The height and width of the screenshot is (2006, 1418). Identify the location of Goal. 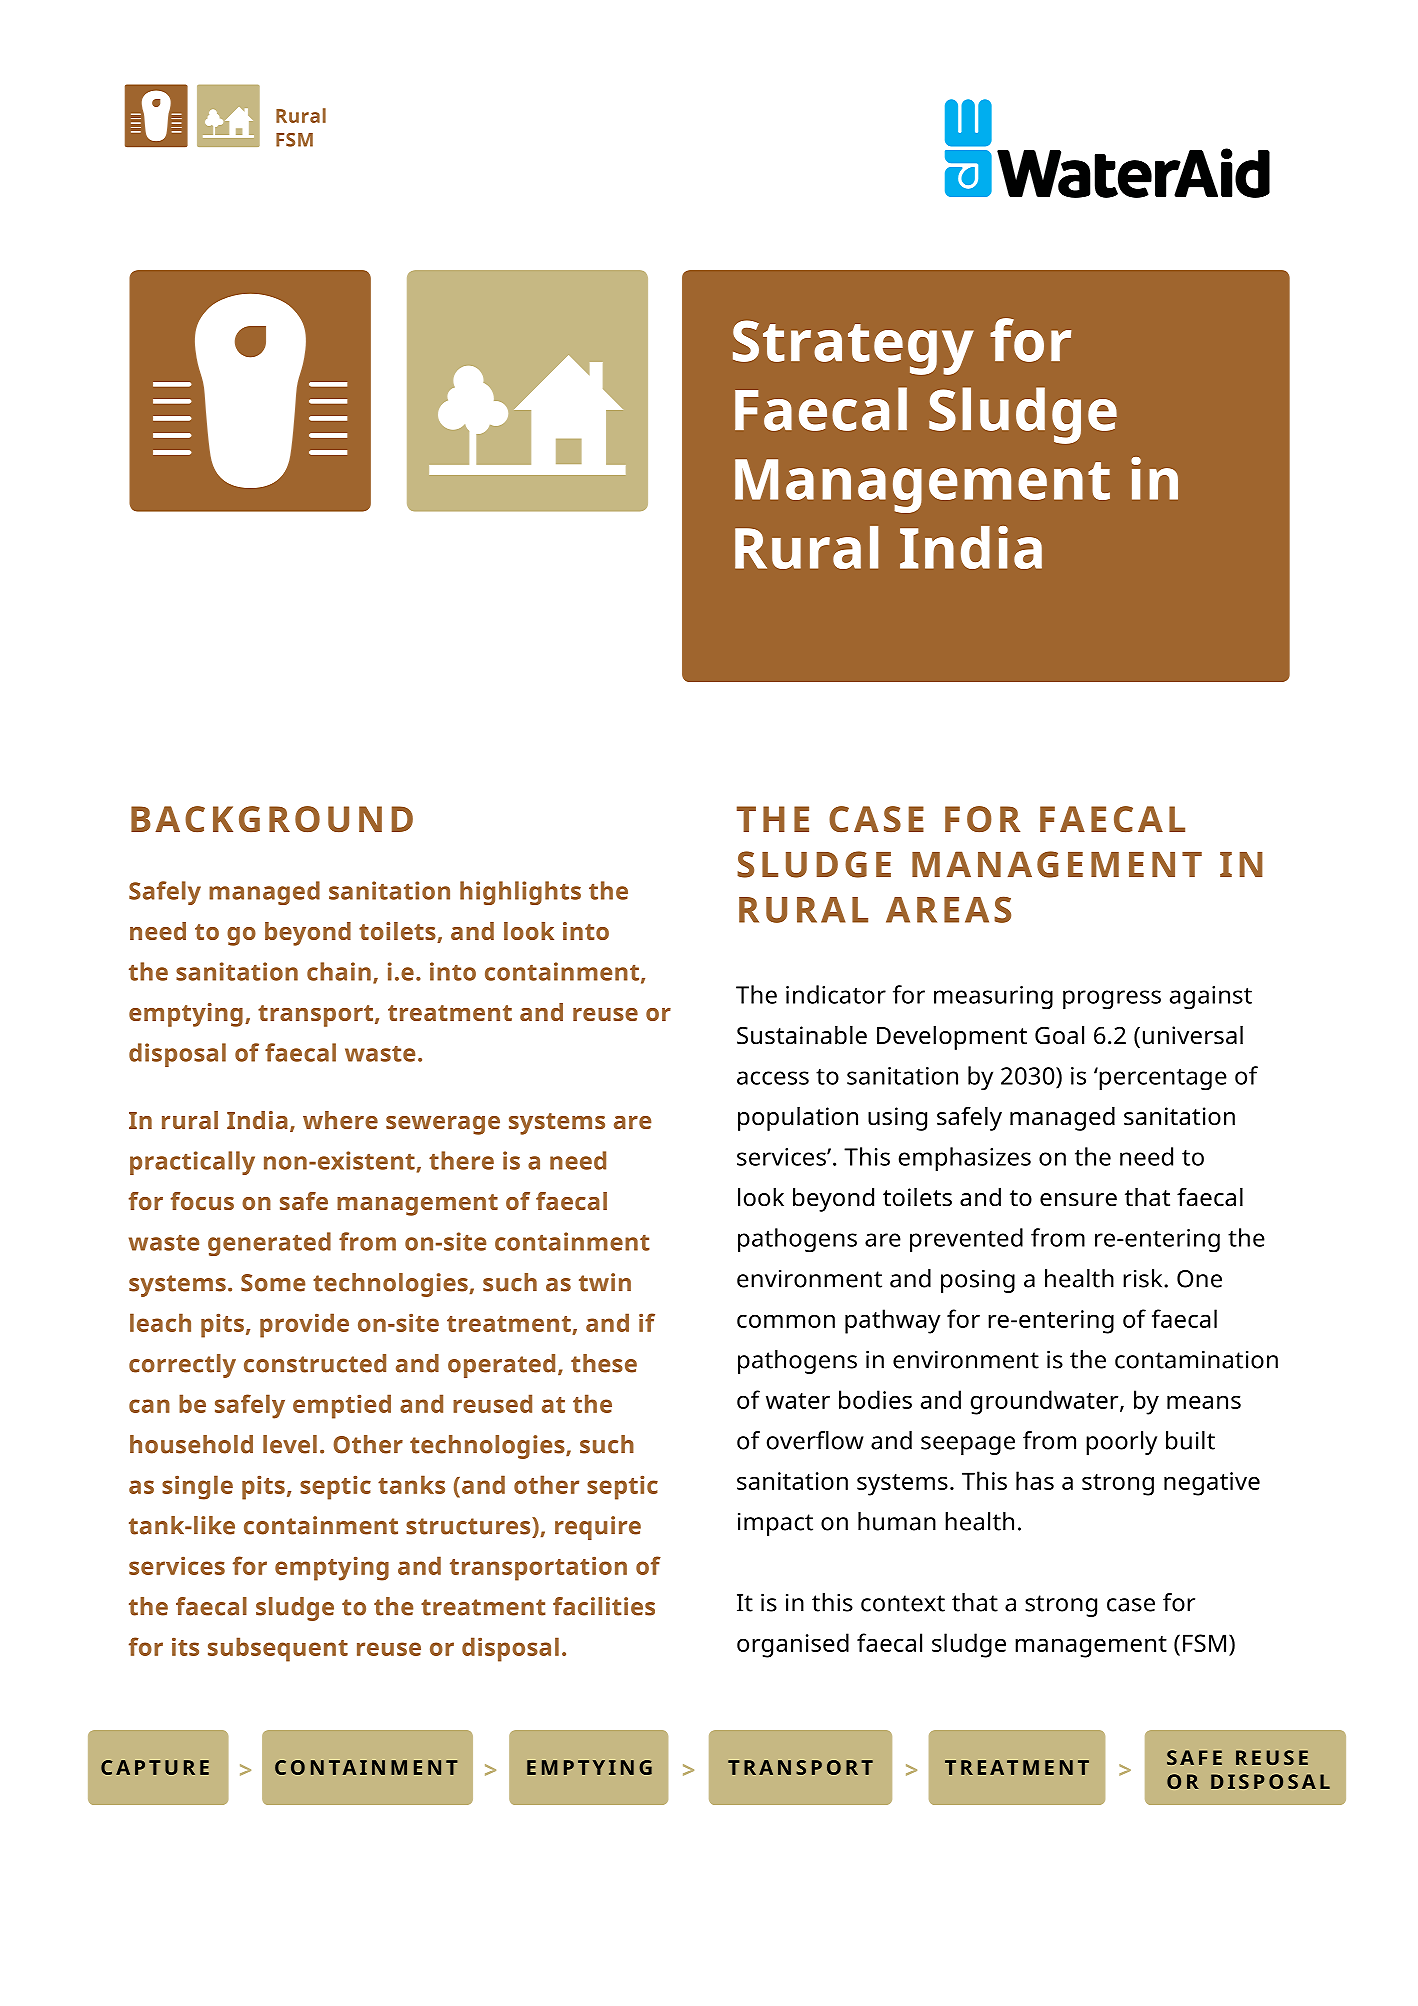
(1059, 1035).
